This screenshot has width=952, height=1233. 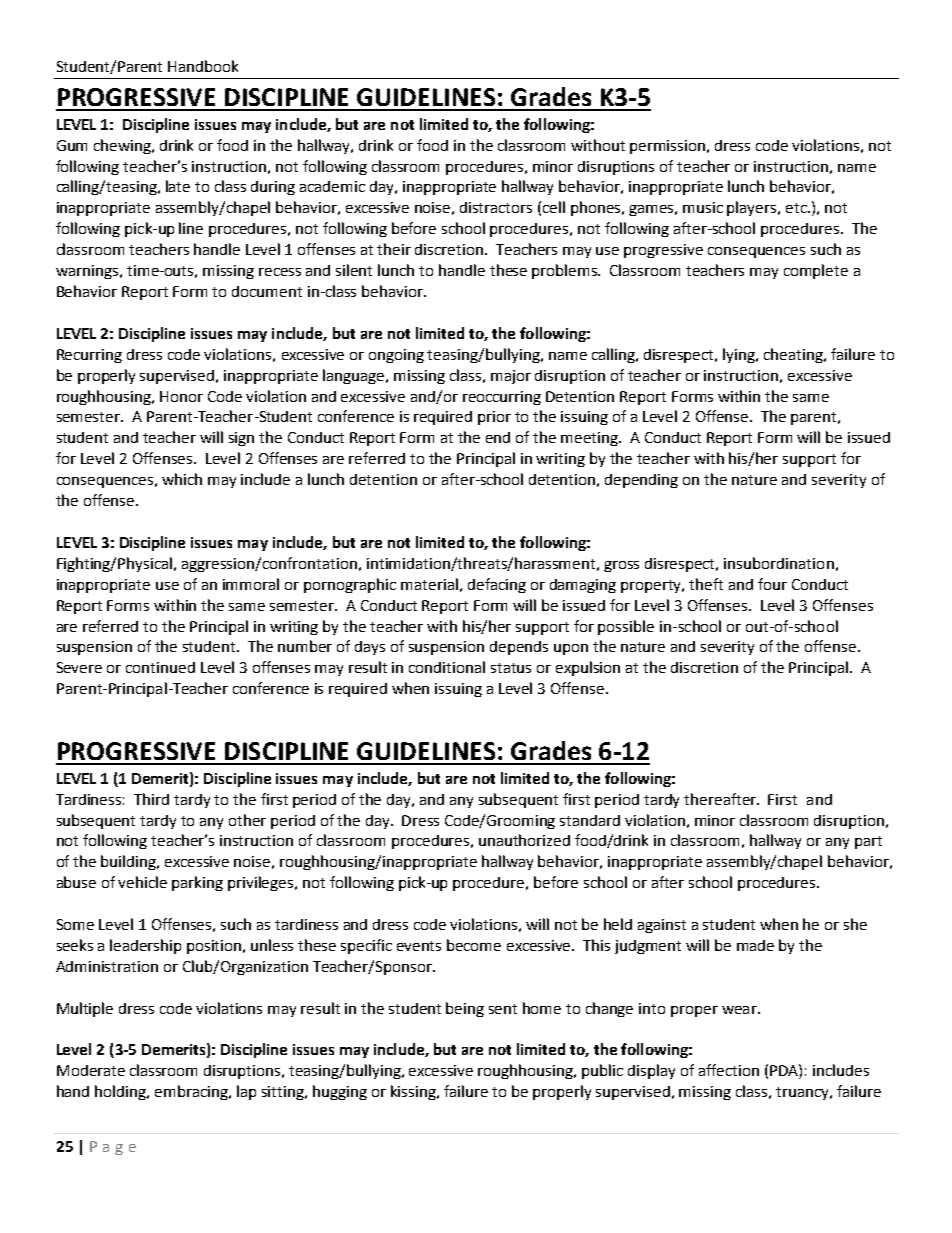 I want to click on unauthorized, so click(x=524, y=840).
